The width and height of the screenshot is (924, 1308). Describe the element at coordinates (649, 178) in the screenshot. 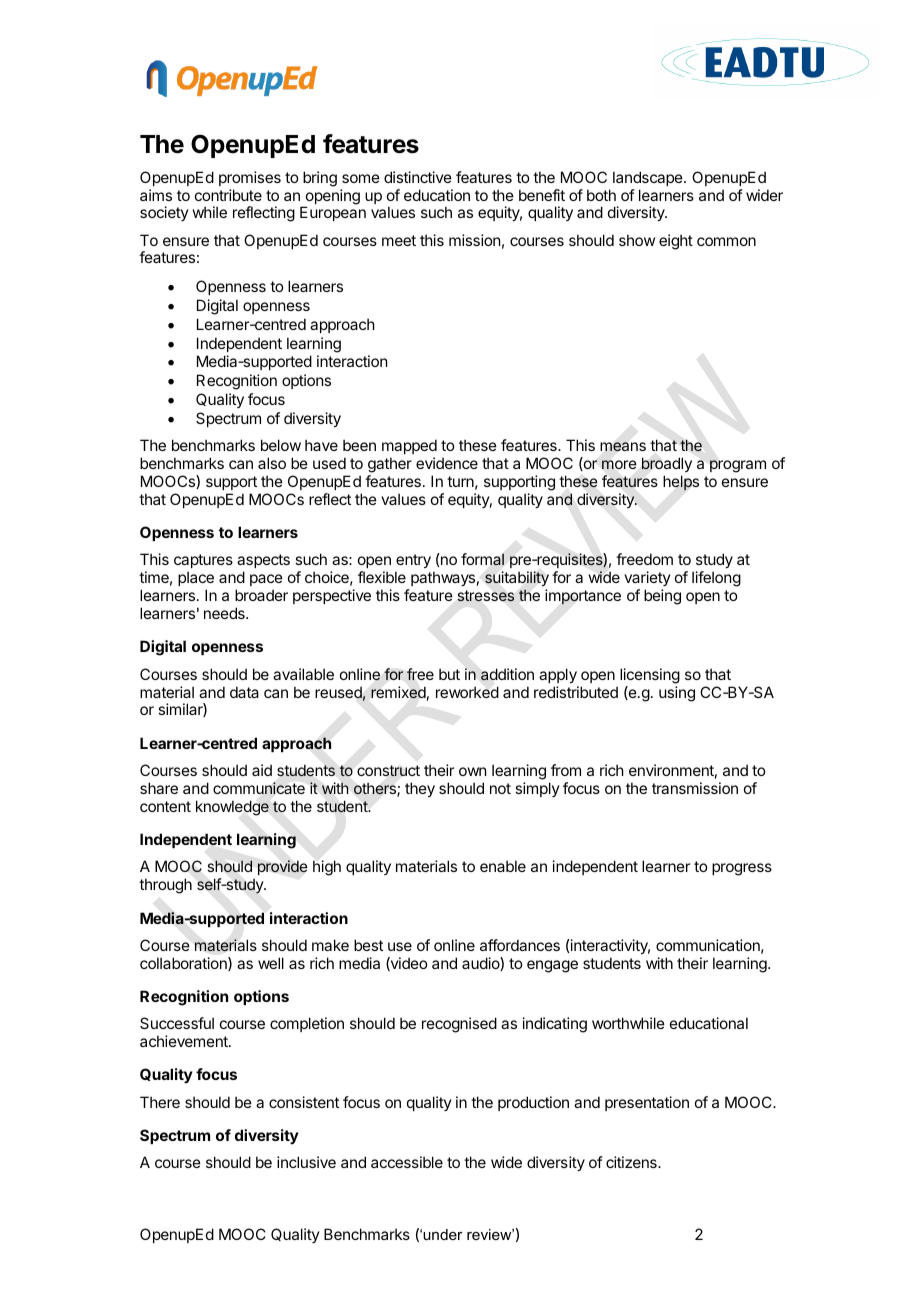

I see `landscape` at that location.
